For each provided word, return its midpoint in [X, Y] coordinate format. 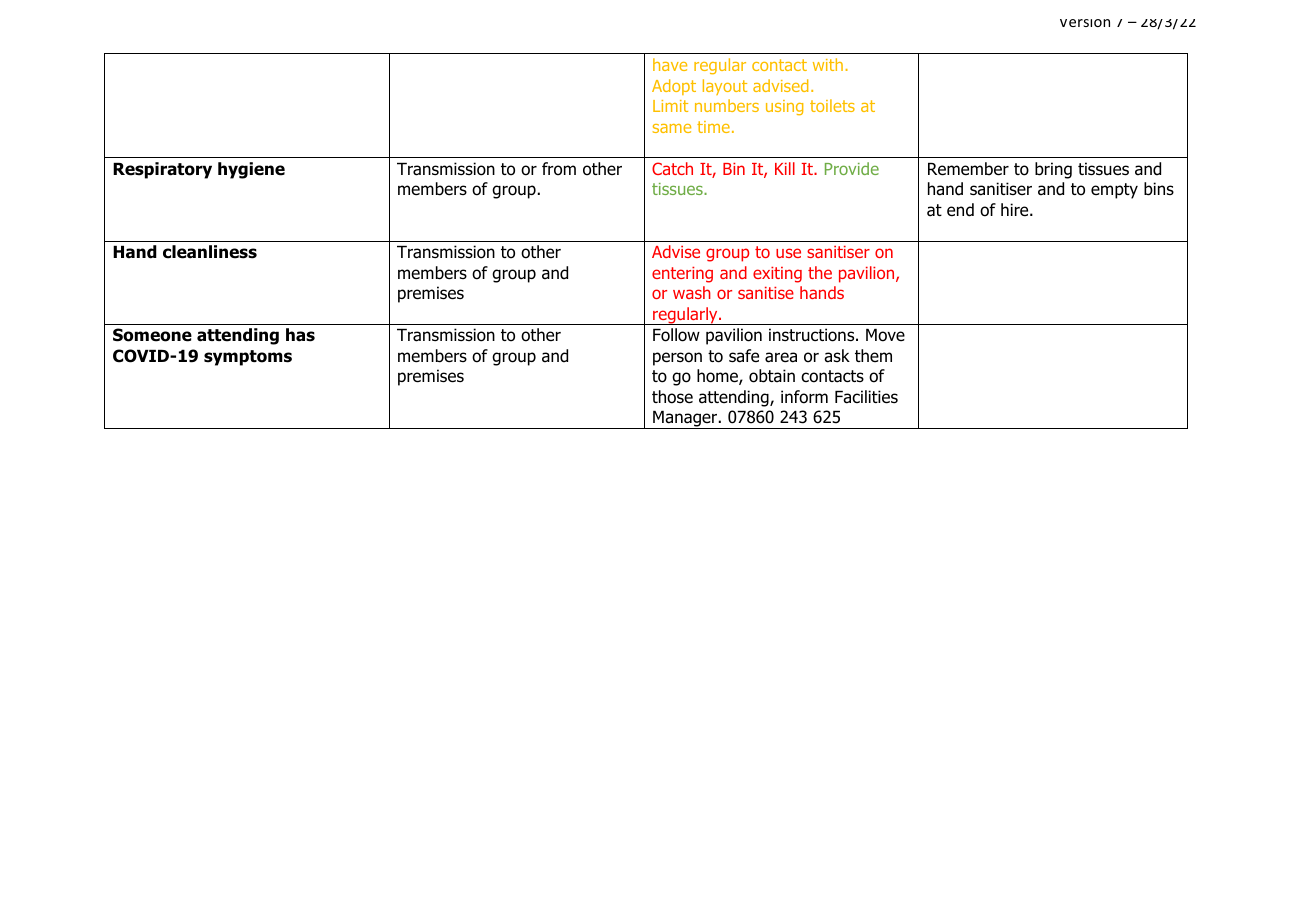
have [670, 64]
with [828, 64]
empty [1114, 191]
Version [1085, 23]
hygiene [251, 170]
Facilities [866, 397]
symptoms [248, 358]
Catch [672, 168]
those [672, 397]
